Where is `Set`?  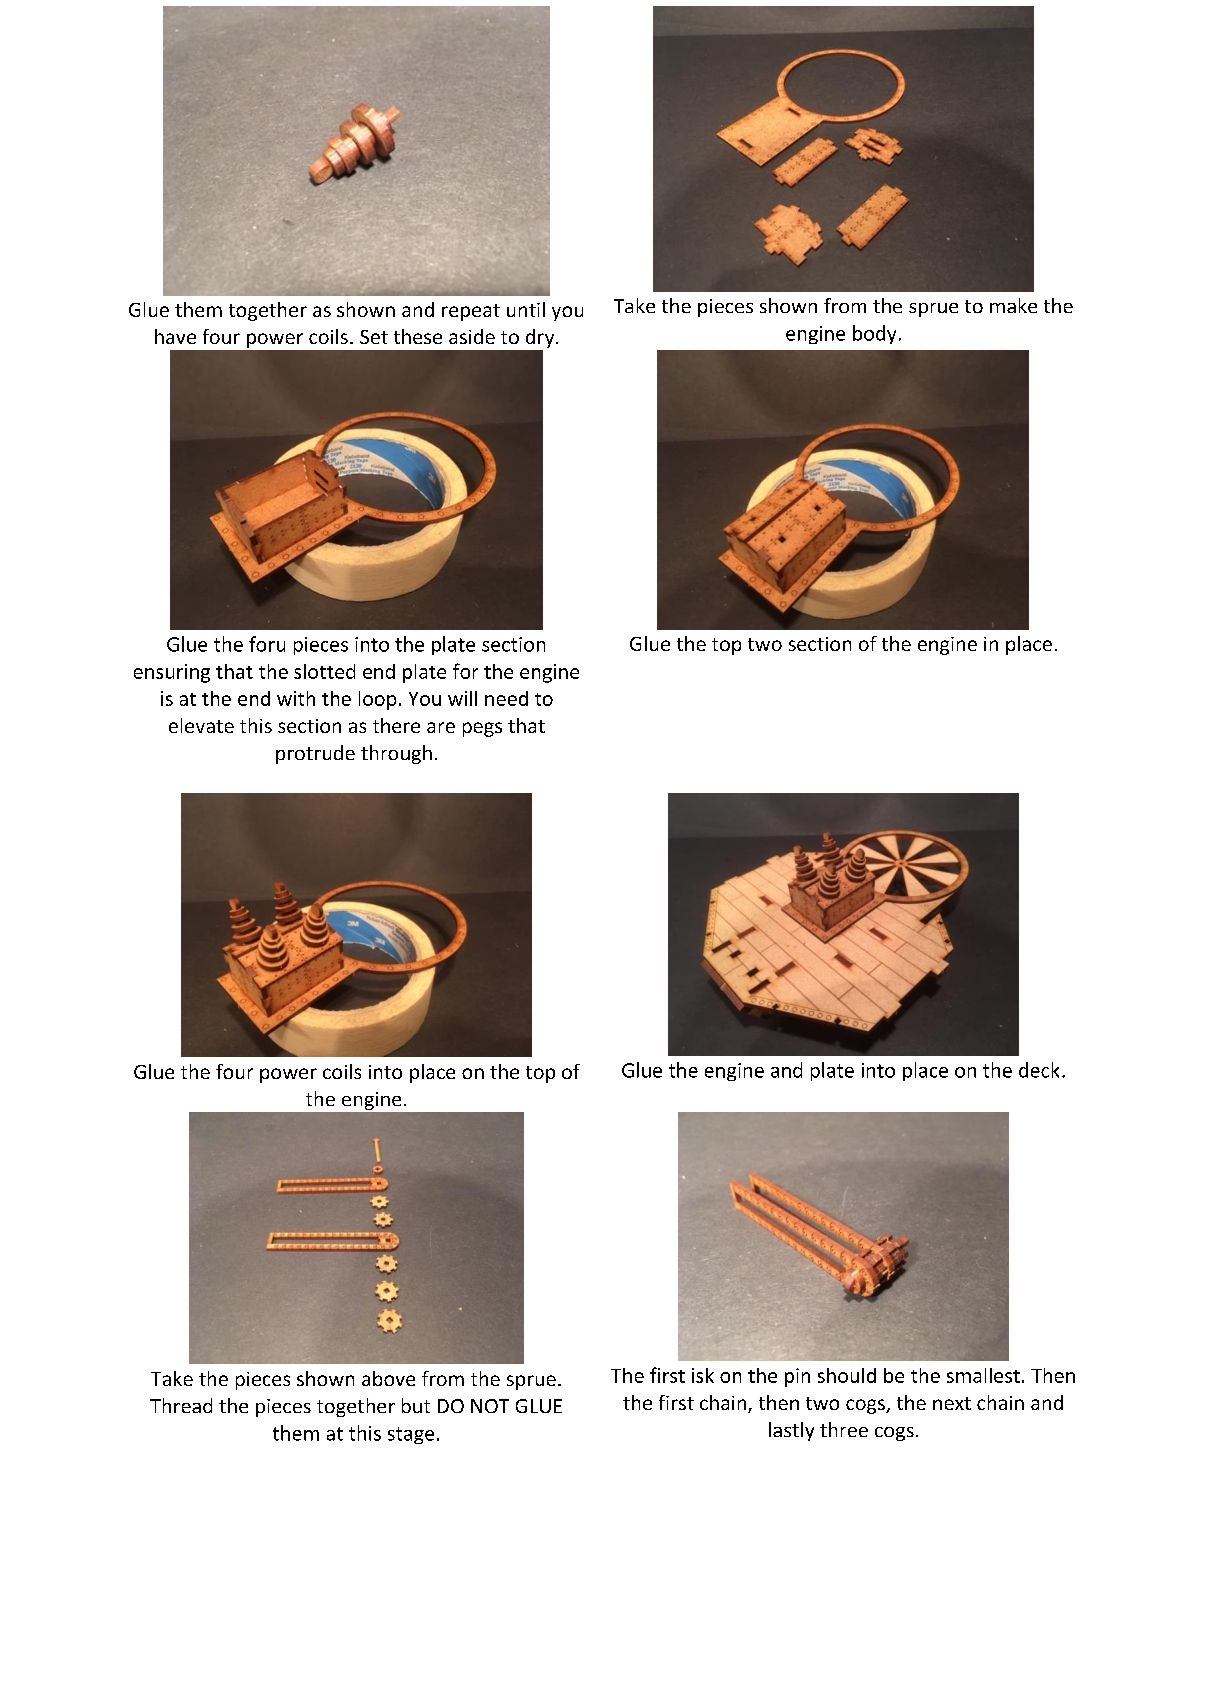 Set is located at coordinates (374, 337).
